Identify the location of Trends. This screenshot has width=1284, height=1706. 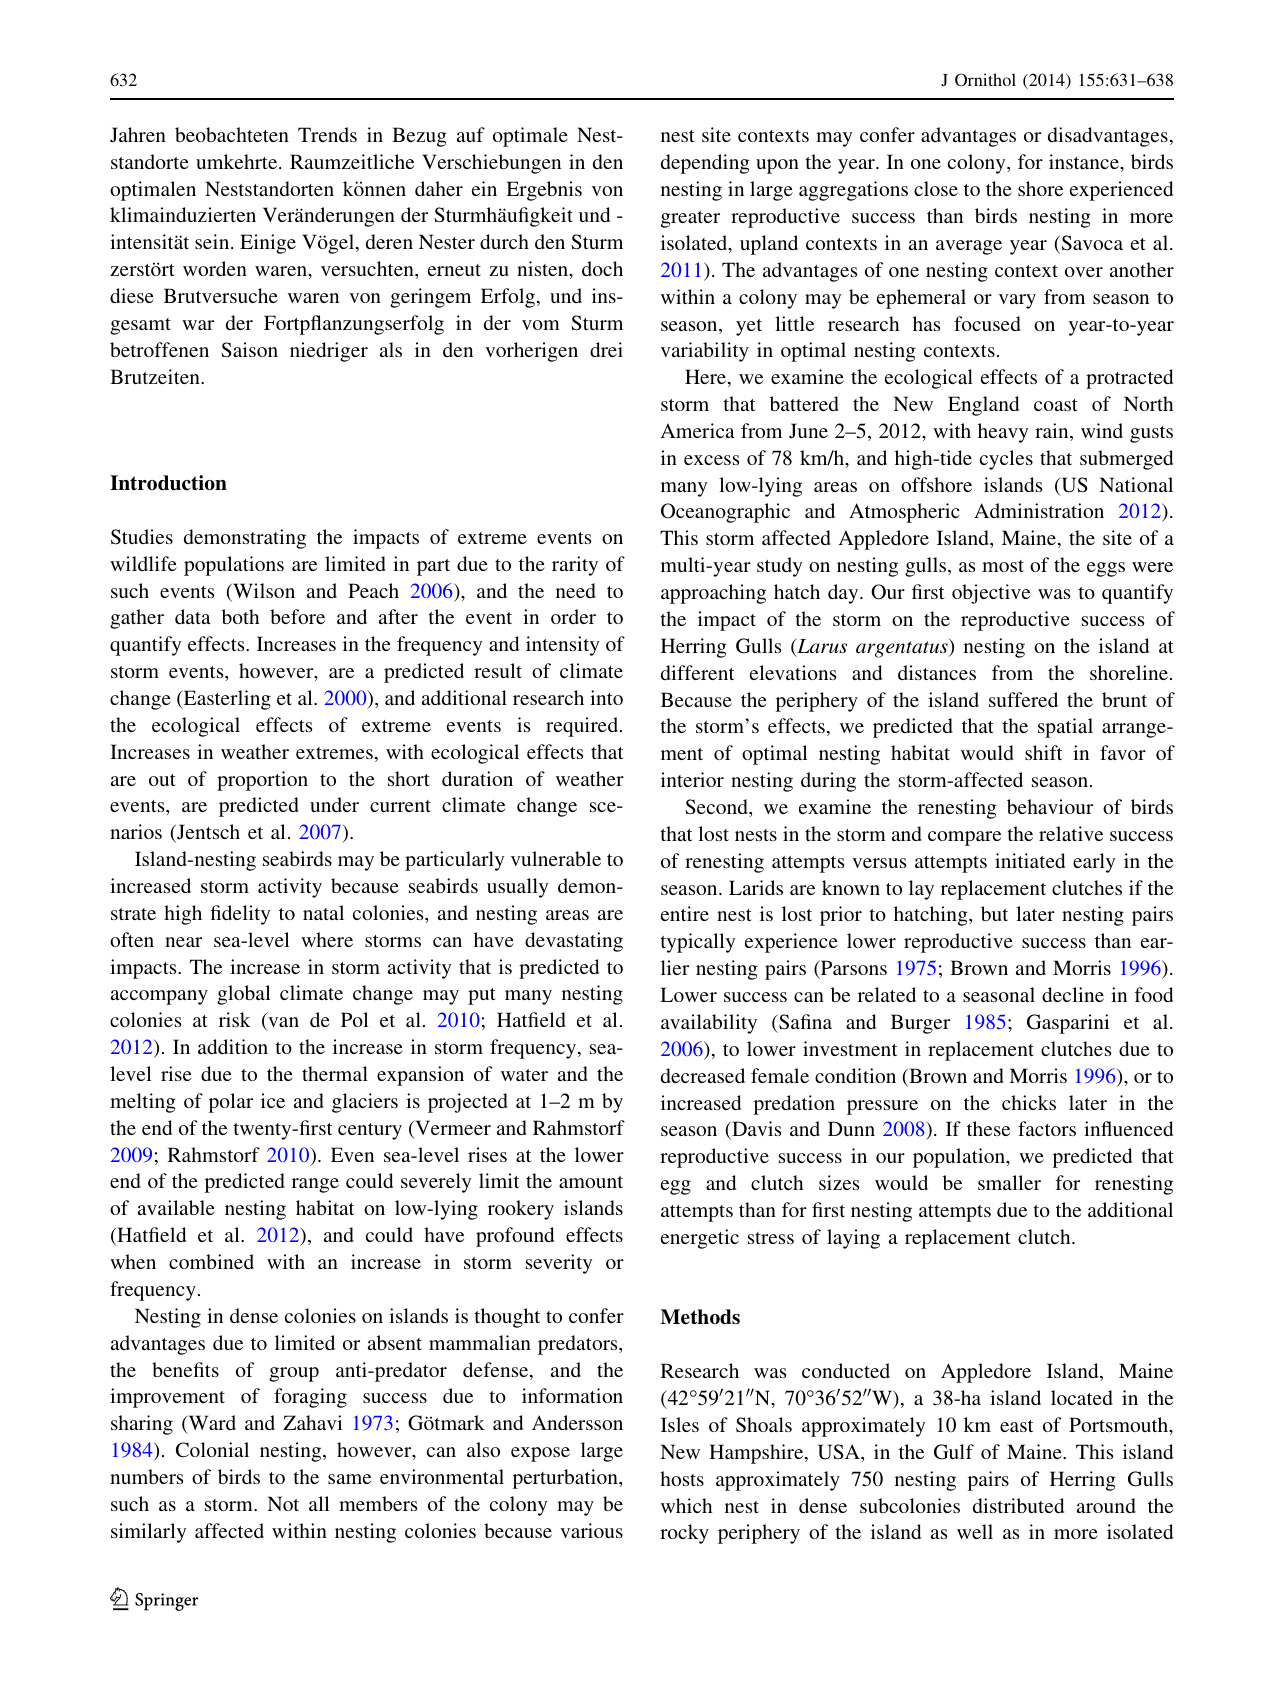
(327, 134).
